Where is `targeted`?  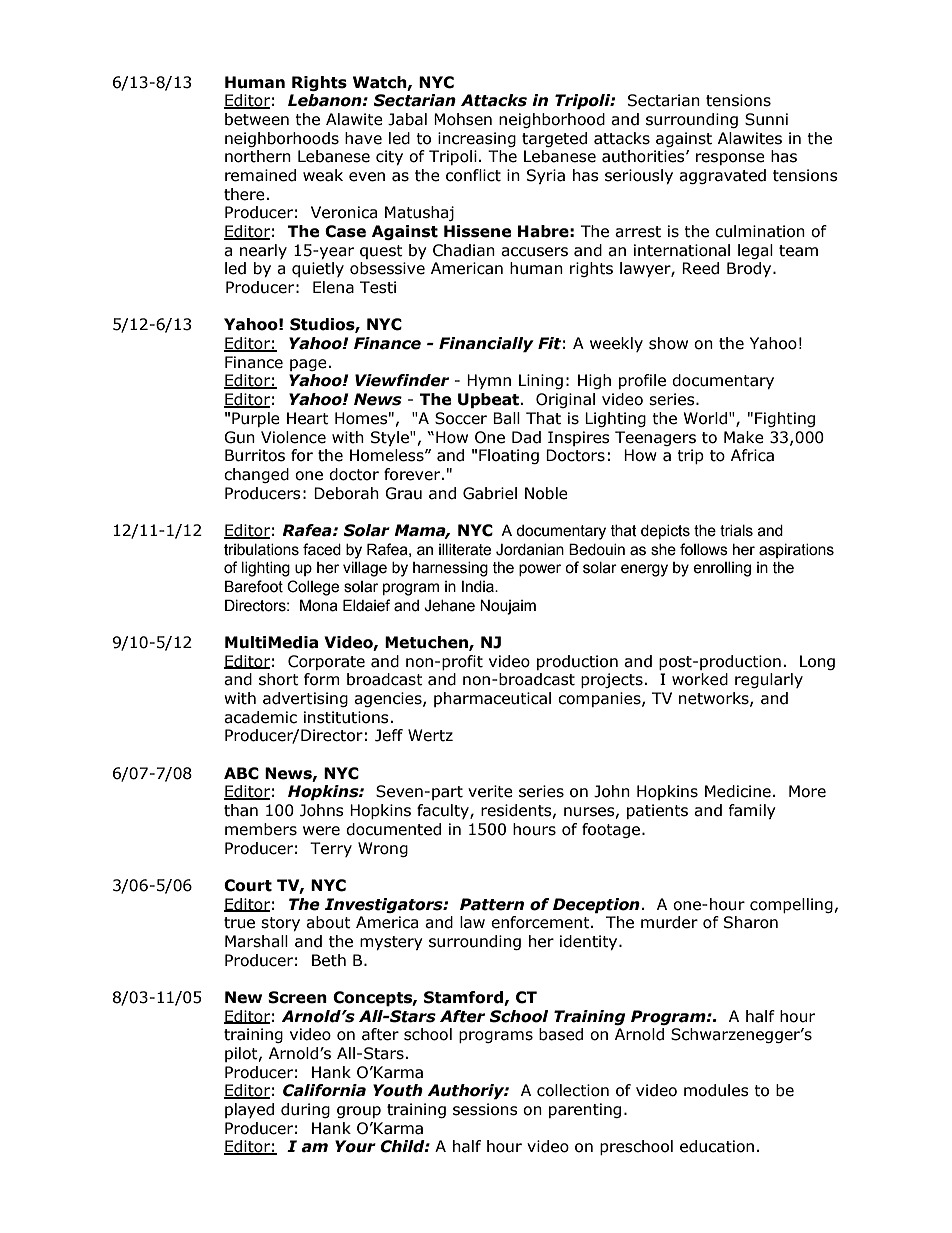 targeted is located at coordinates (554, 139).
